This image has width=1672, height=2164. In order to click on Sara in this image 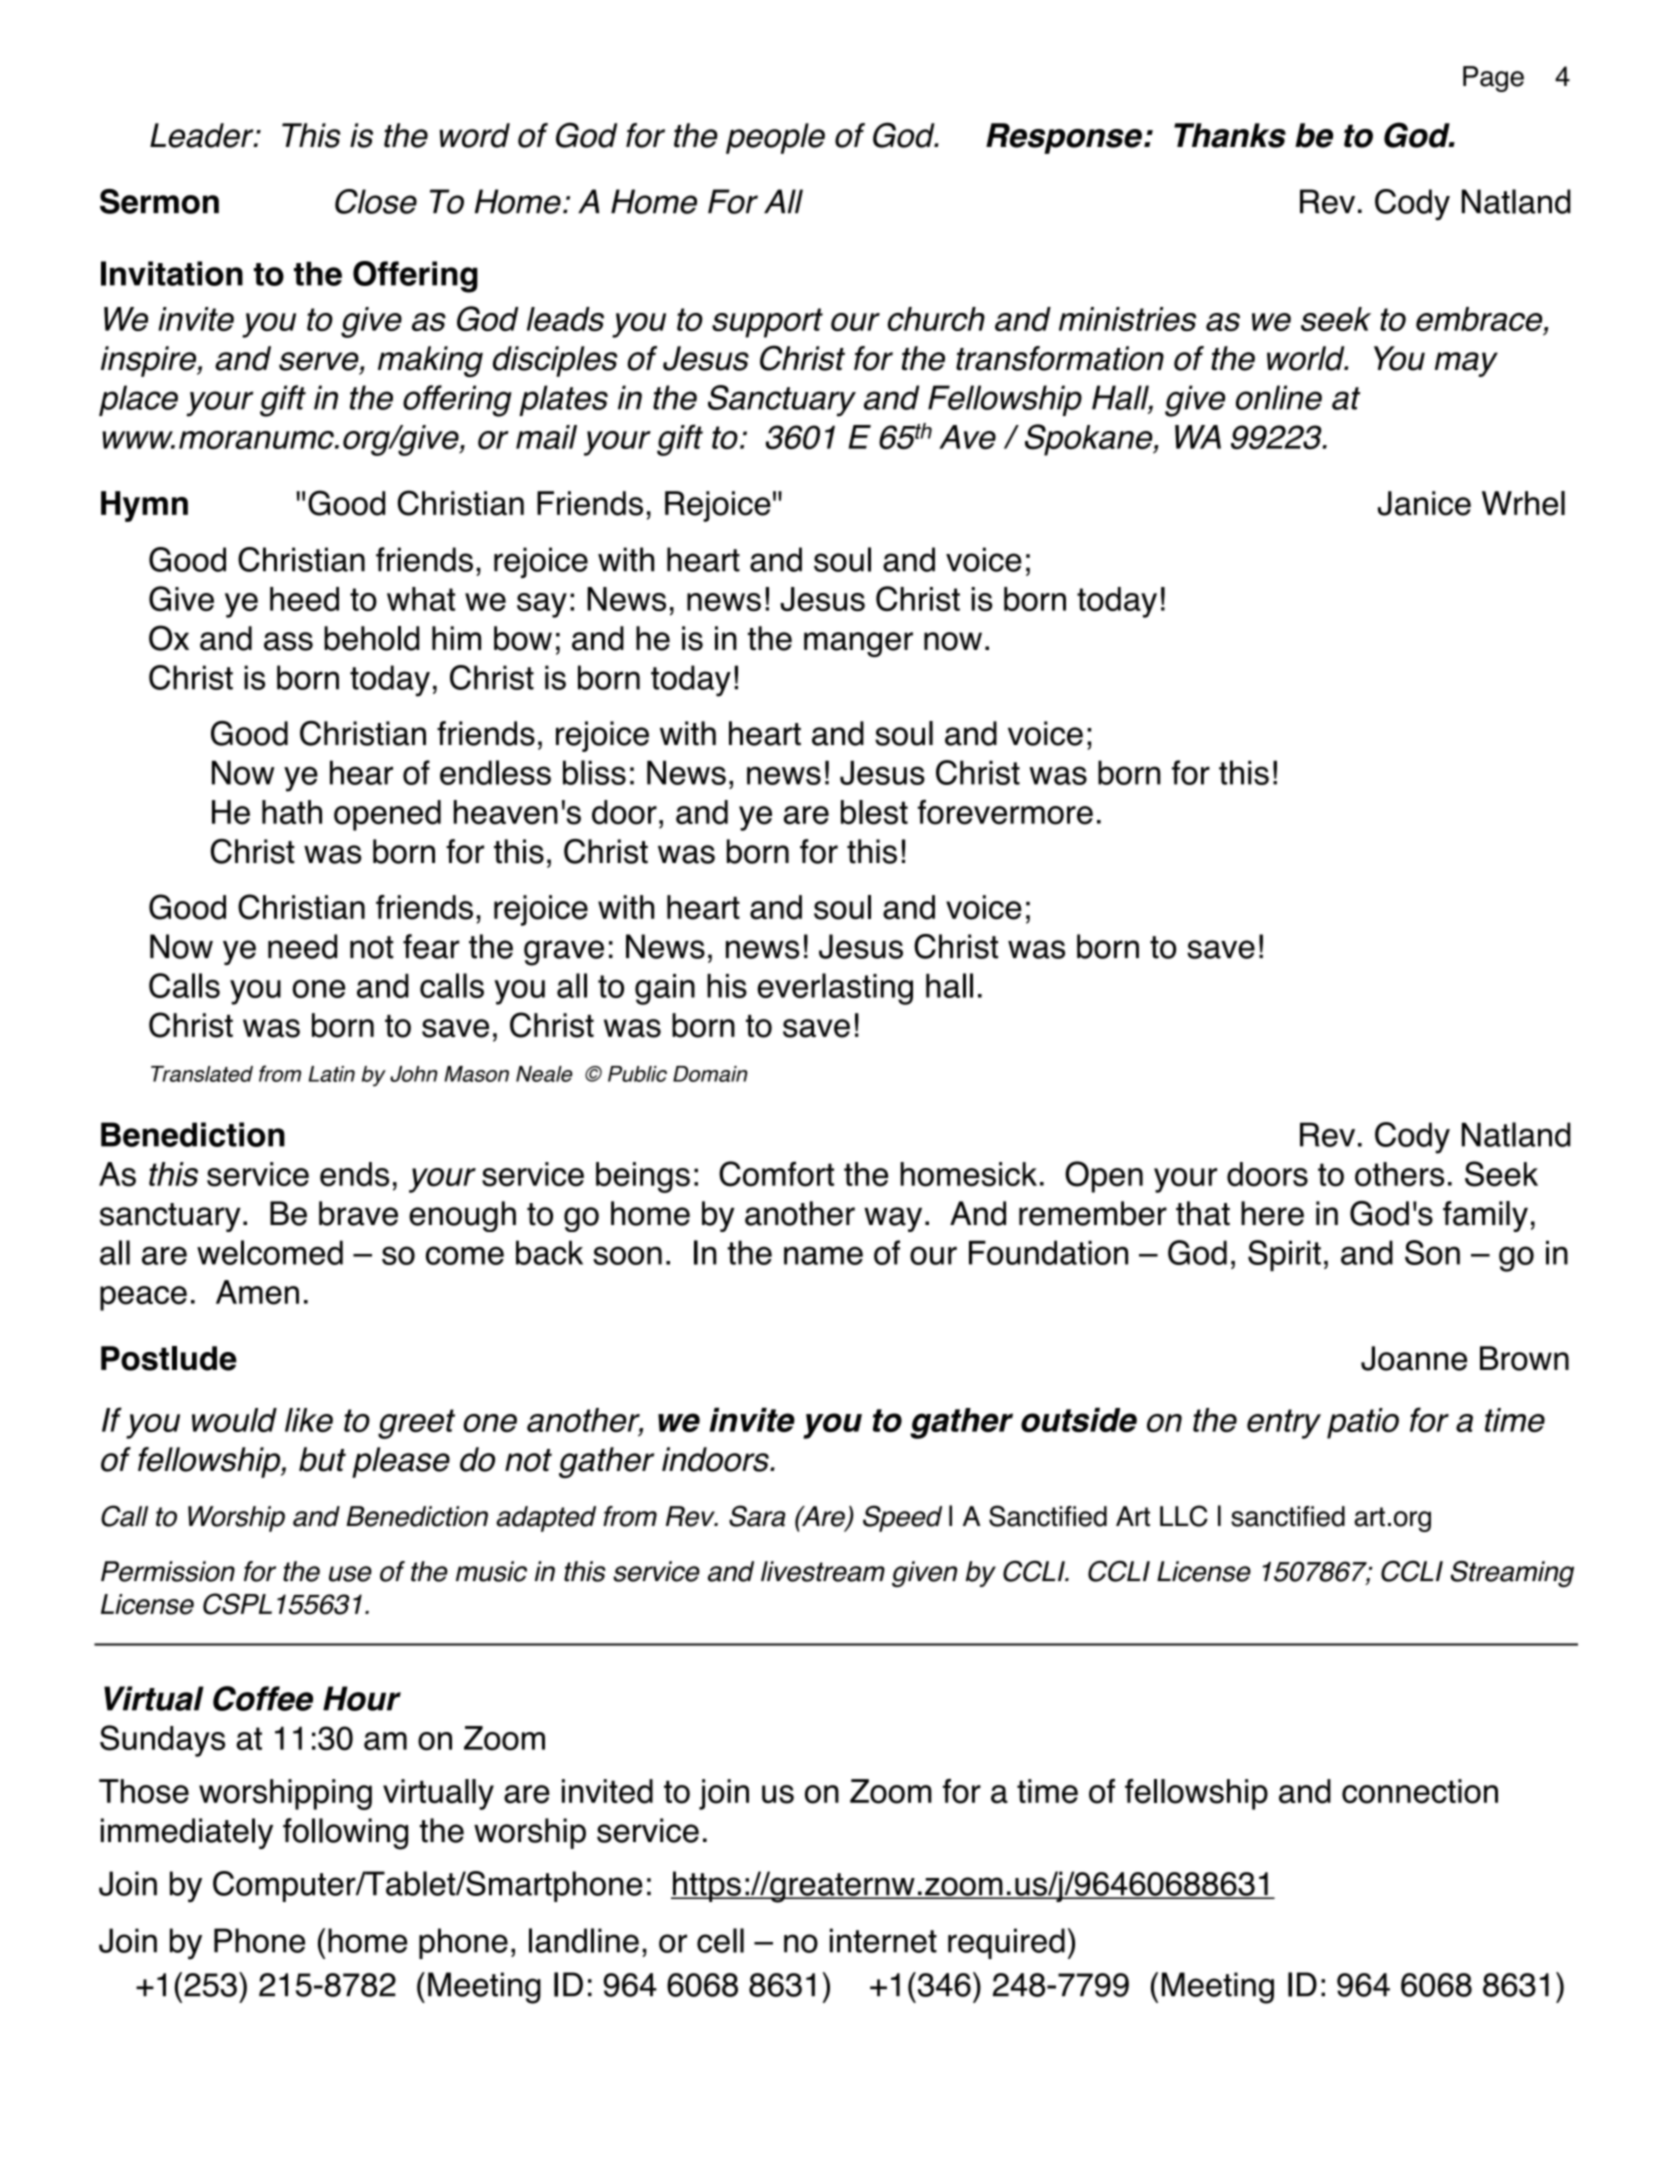, I will do `click(757, 1516)`.
